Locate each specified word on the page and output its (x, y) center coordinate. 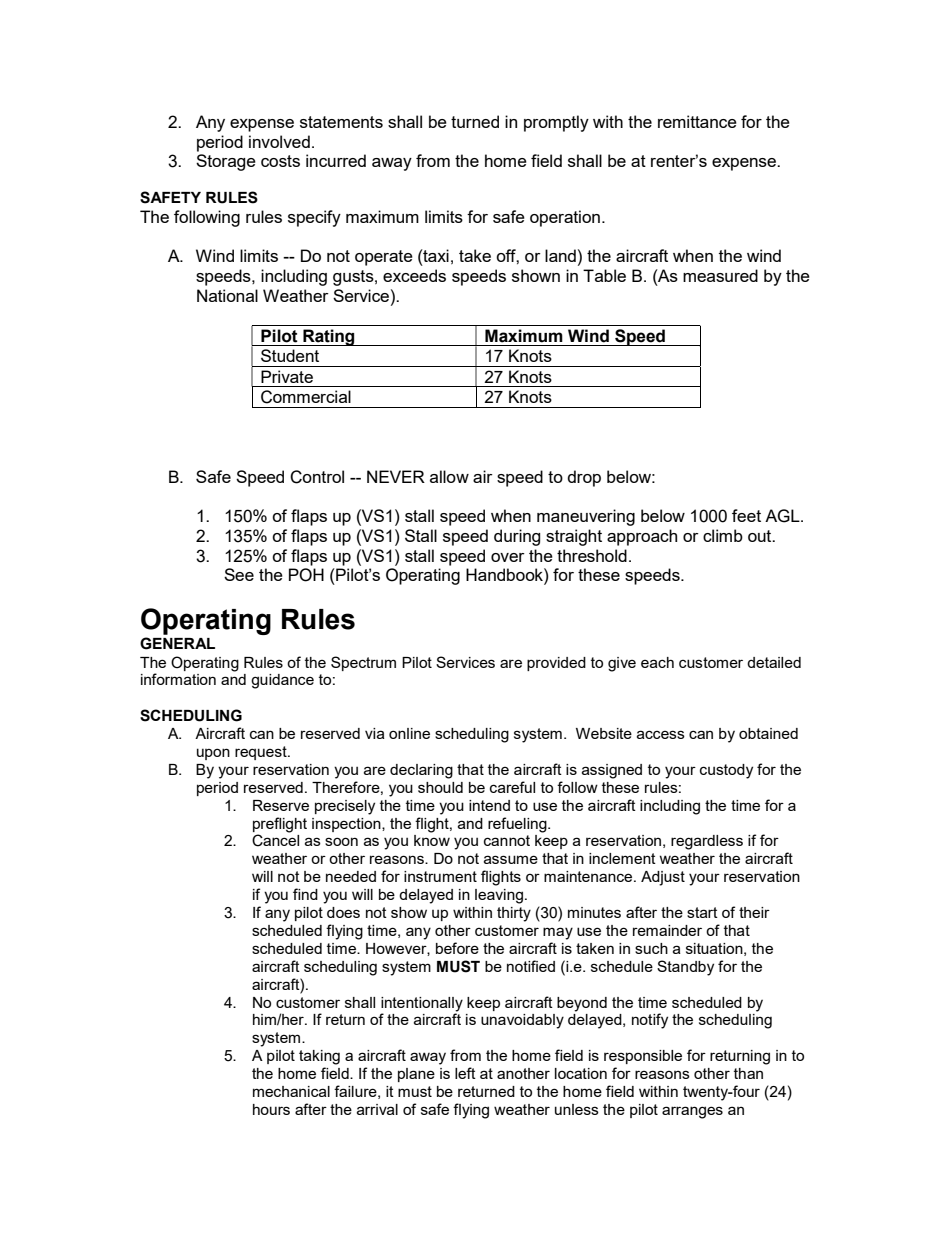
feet (746, 515)
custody (726, 771)
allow (449, 476)
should (440, 787)
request (262, 753)
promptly (556, 123)
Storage (226, 162)
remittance (697, 121)
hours (271, 1109)
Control (317, 477)
